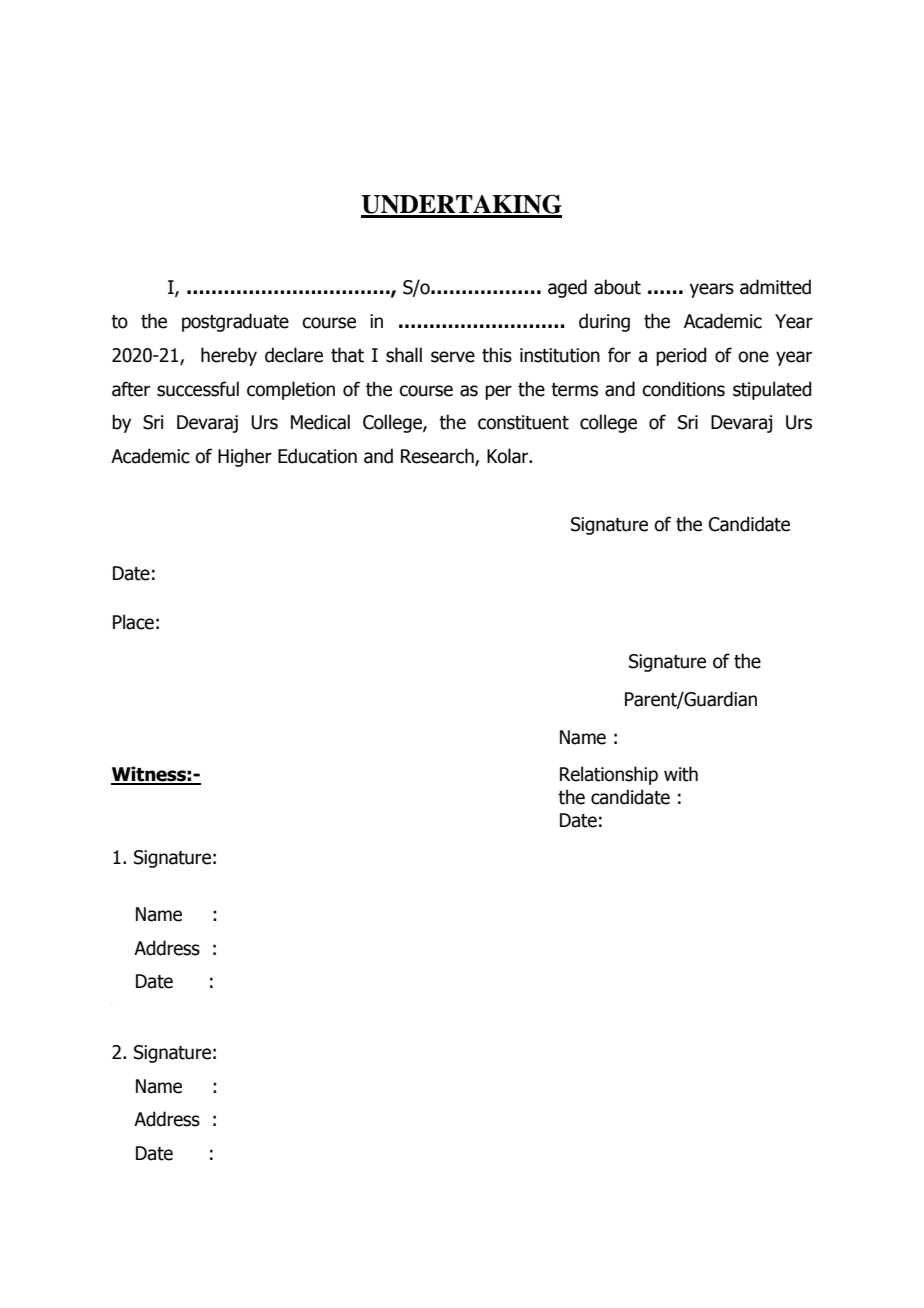 The height and width of the page is (1308, 924). What do you see at coordinates (567, 288) in the page?
I see `aged` at bounding box center [567, 288].
